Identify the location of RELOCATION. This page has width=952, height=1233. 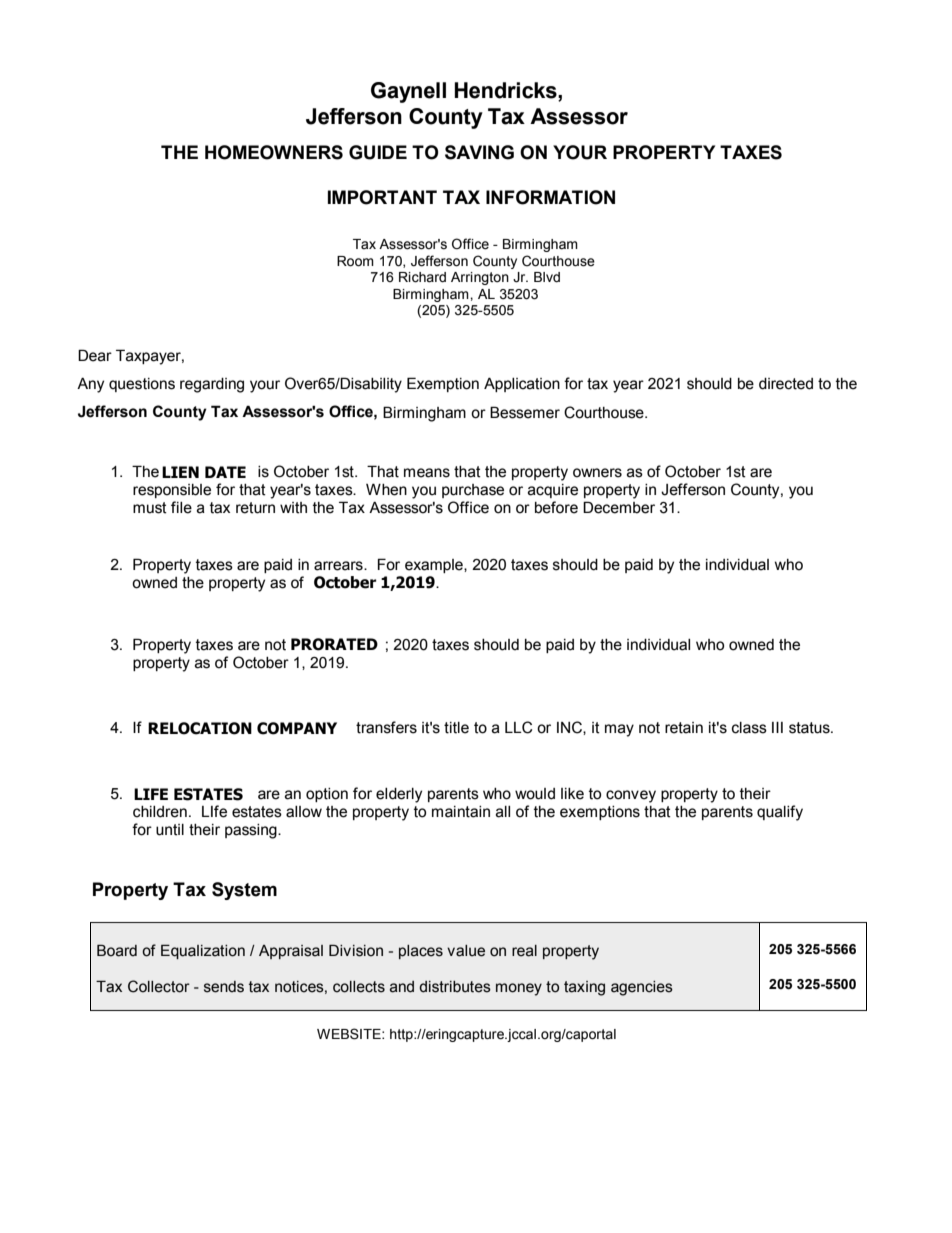
(200, 728).
